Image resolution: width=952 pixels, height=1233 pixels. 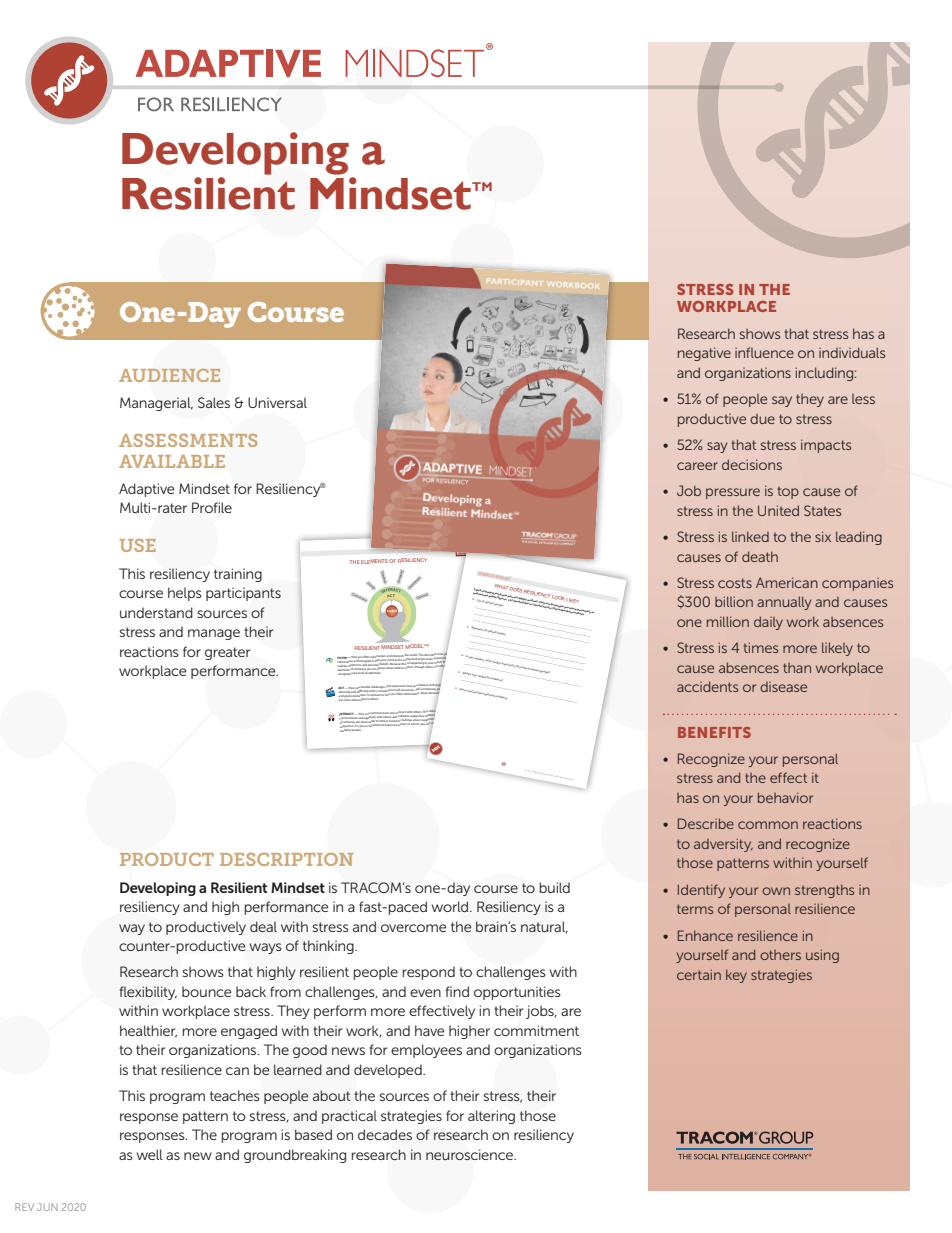 I want to click on influence, so click(x=764, y=352).
